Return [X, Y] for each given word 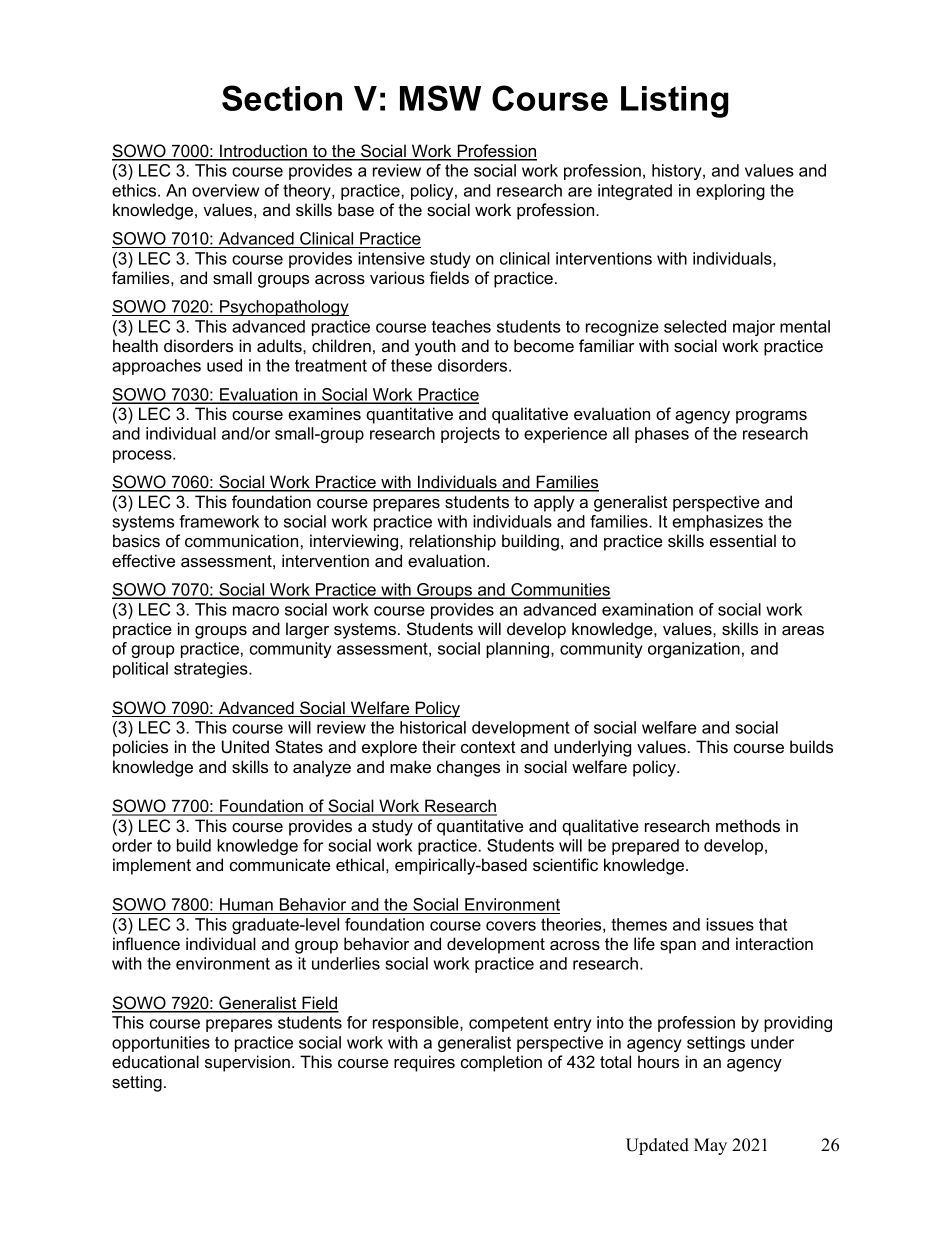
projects [470, 435]
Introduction [263, 152]
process [143, 456]
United [245, 747]
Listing [674, 102]
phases [662, 435]
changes [468, 768]
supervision [247, 1063]
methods [748, 825]
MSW [440, 98]
